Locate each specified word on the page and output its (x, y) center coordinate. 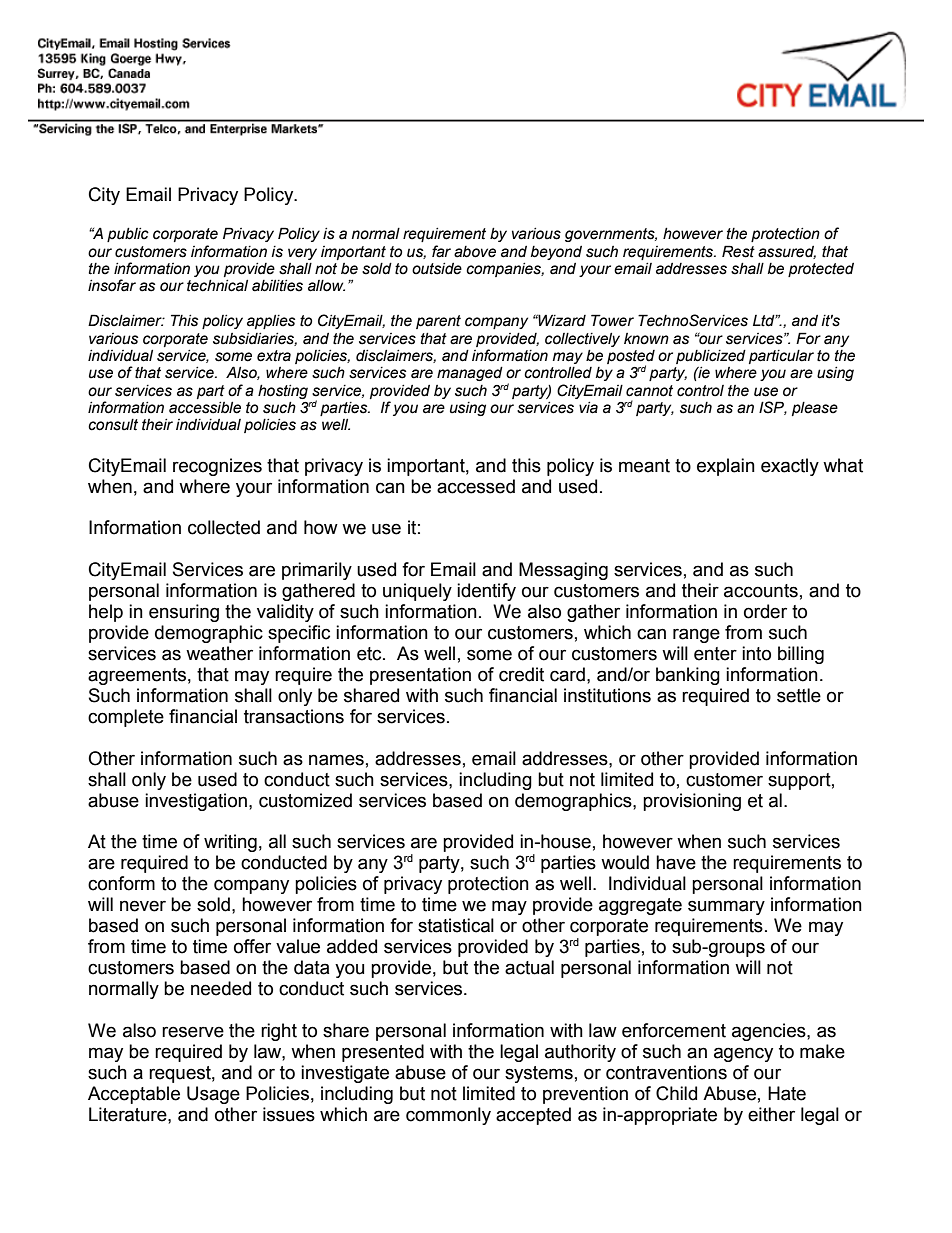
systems (539, 1074)
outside (437, 269)
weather (219, 653)
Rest (738, 251)
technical (217, 286)
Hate (787, 1093)
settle (799, 695)
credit (521, 674)
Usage (213, 1095)
